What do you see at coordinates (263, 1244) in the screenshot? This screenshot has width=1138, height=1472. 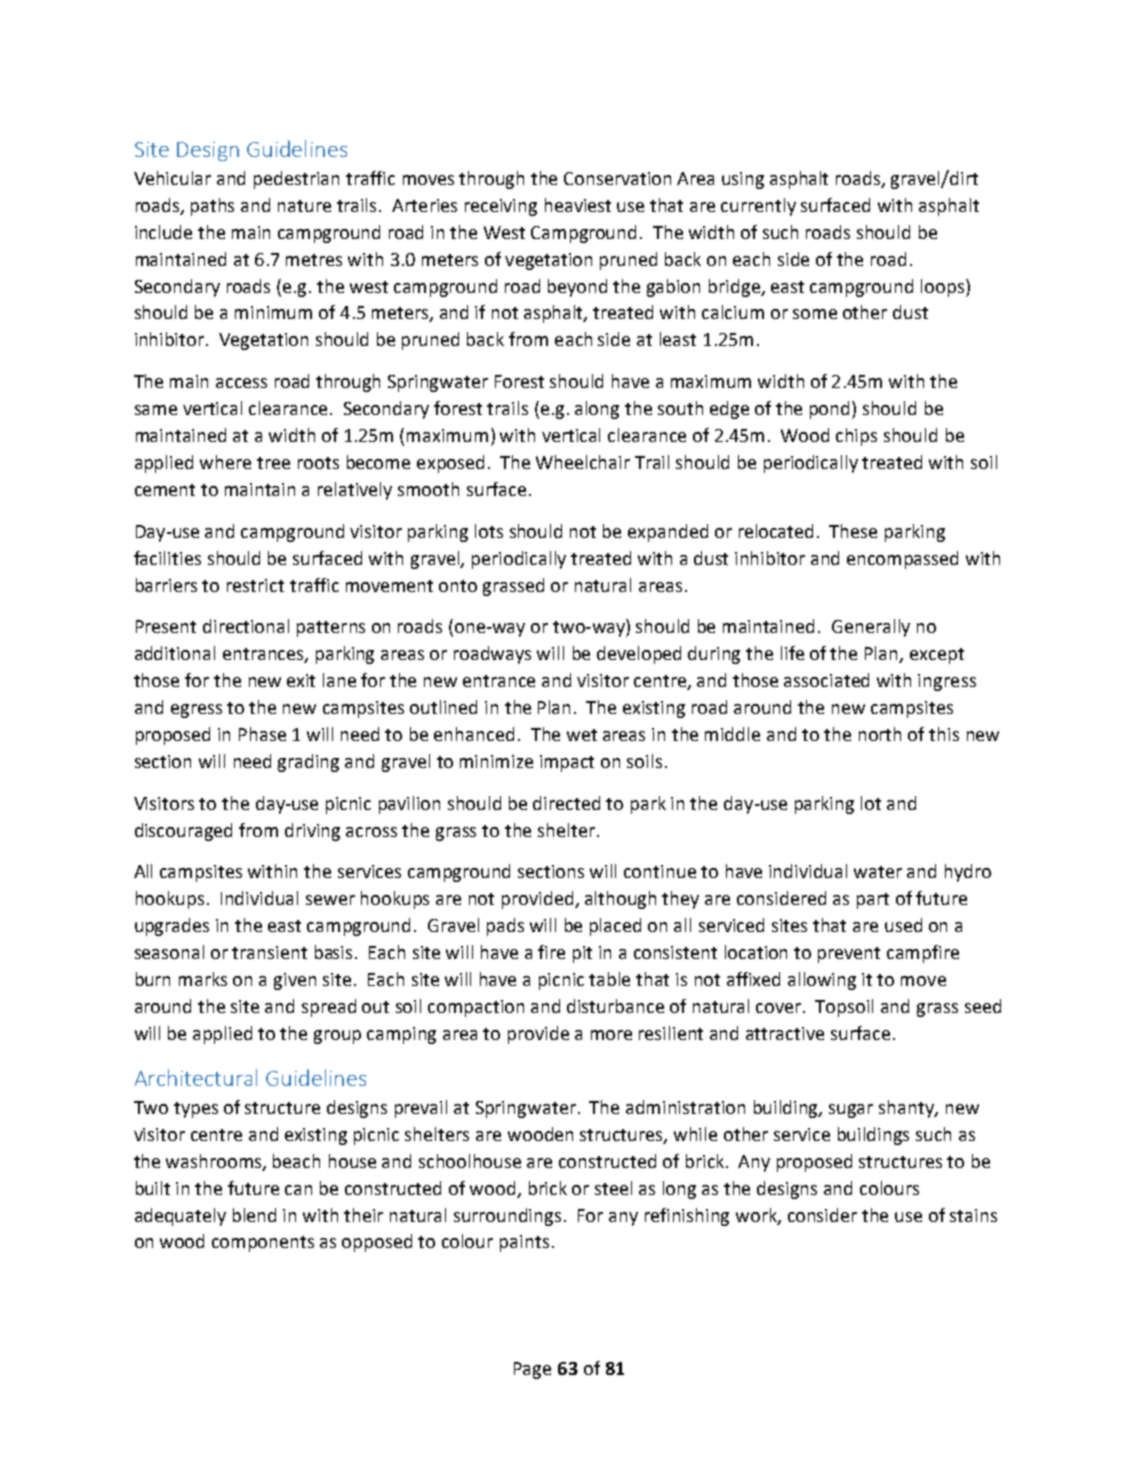 I see `components` at bounding box center [263, 1244].
